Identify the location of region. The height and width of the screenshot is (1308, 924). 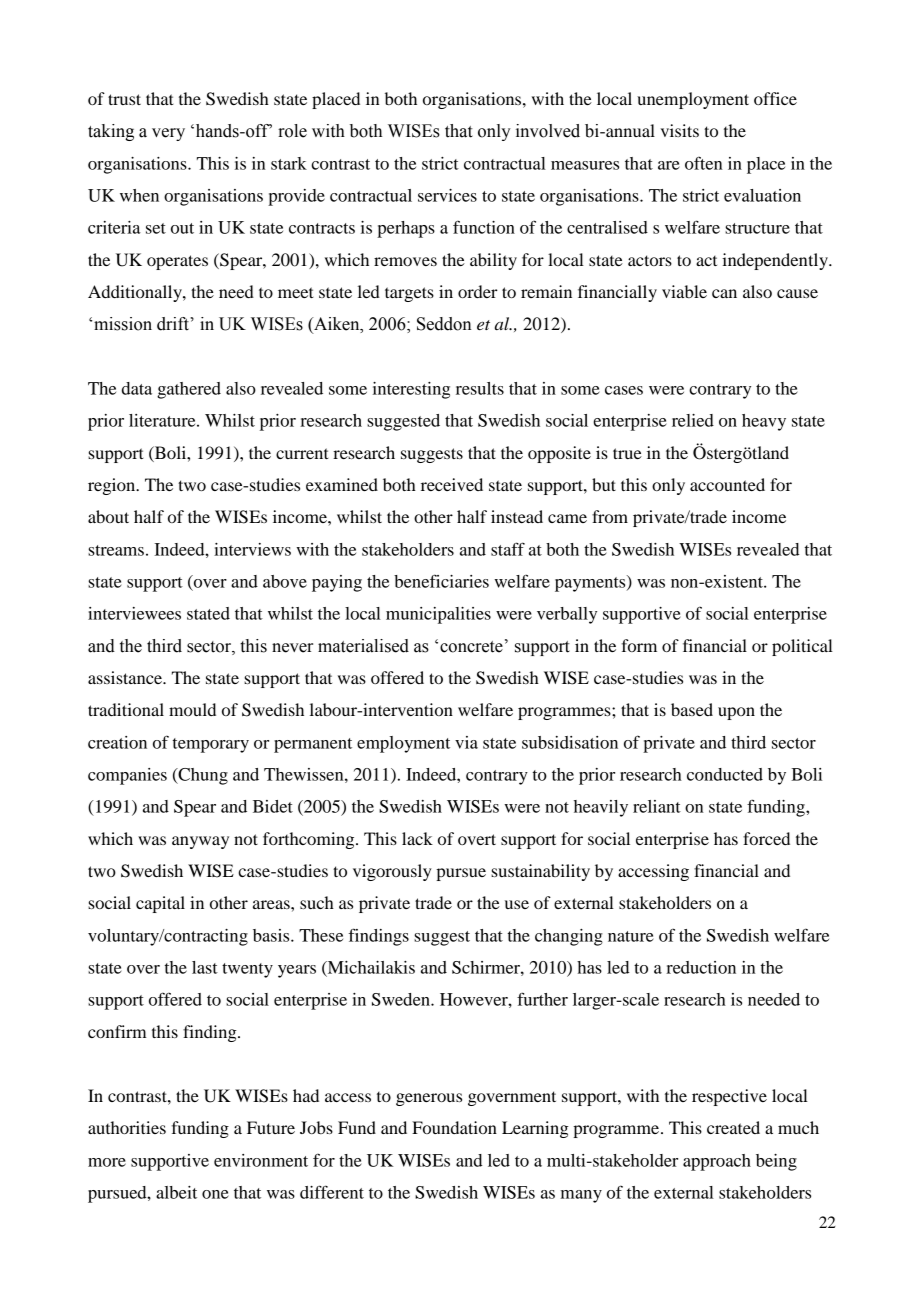
(113, 486).
